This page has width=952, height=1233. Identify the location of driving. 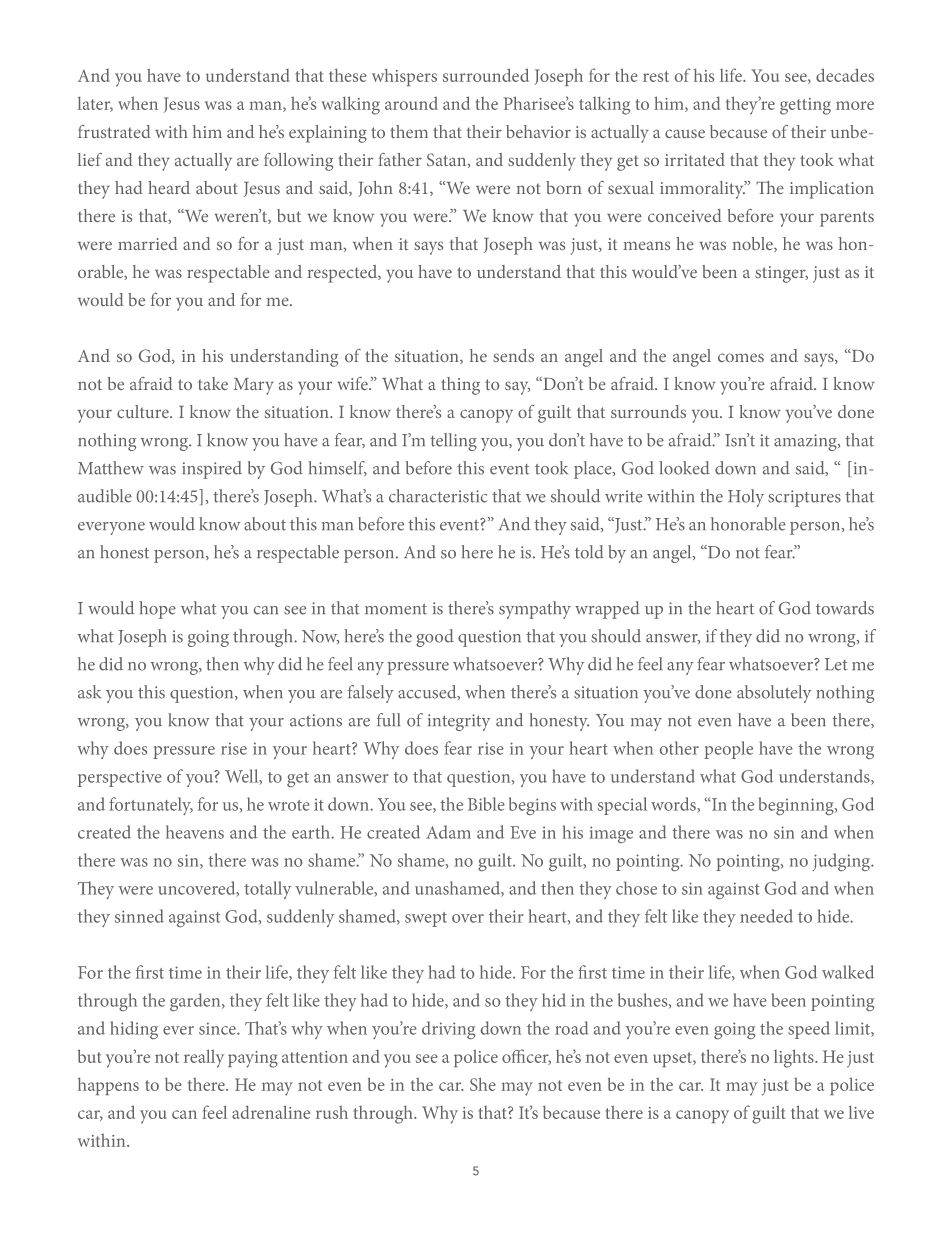
(449, 1030).
